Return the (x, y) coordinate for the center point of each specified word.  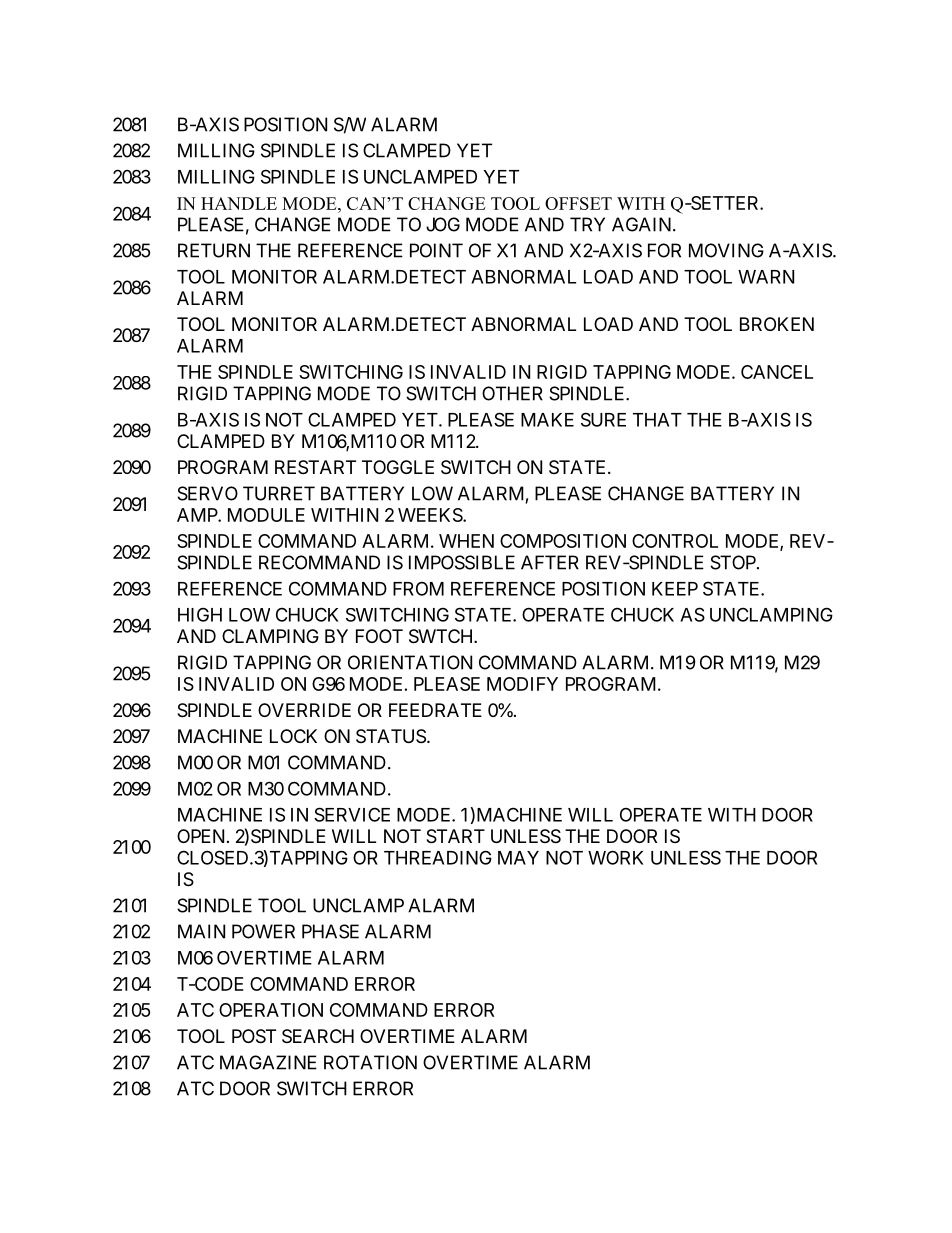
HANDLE (239, 203)
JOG (443, 224)
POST (254, 1036)
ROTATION (370, 1062)
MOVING (726, 250)
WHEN (466, 541)
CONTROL (675, 541)
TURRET (279, 493)
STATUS (391, 736)
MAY (518, 858)
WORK (615, 857)
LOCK (293, 736)
